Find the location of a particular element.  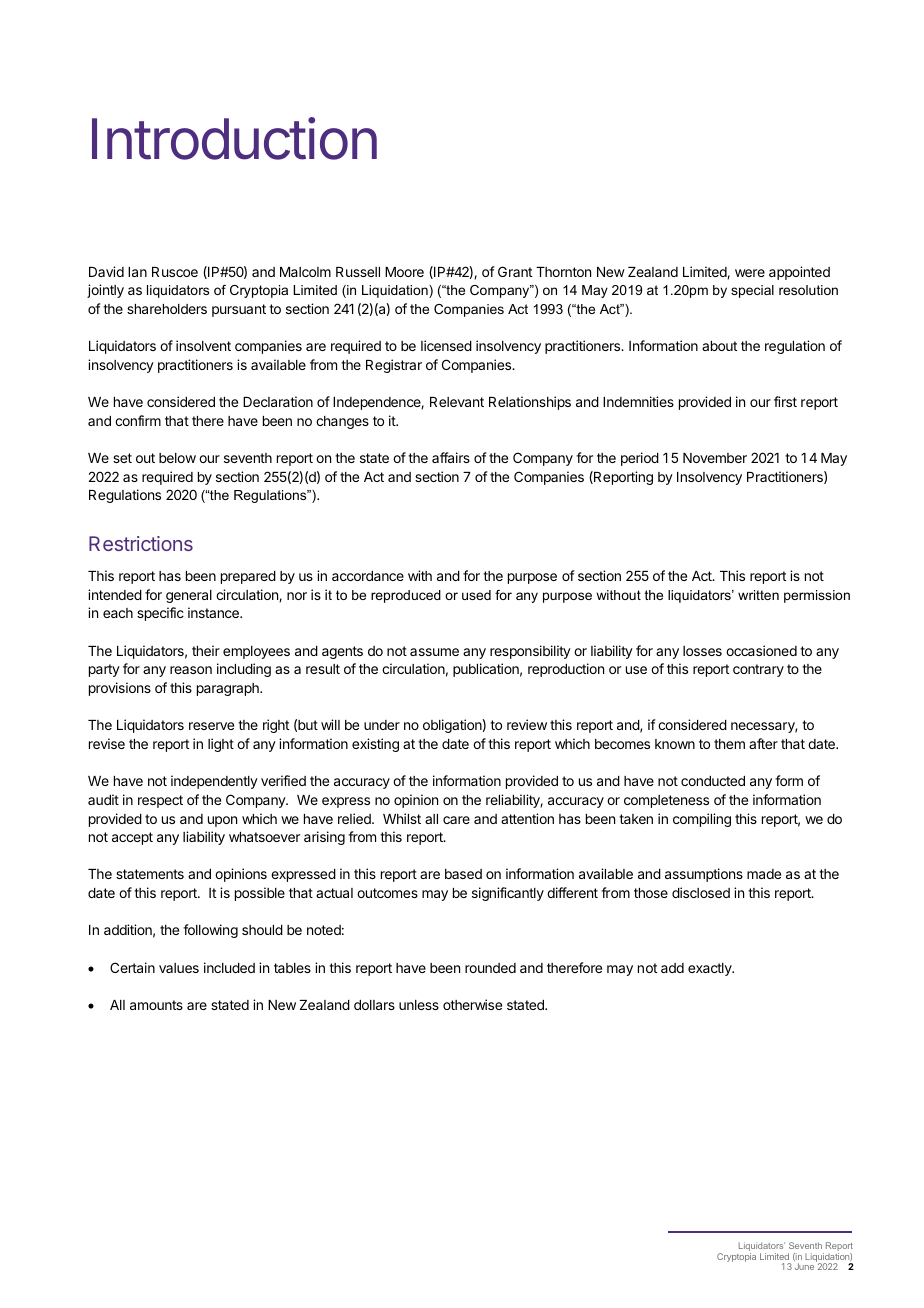

reserve is located at coordinates (211, 726).
